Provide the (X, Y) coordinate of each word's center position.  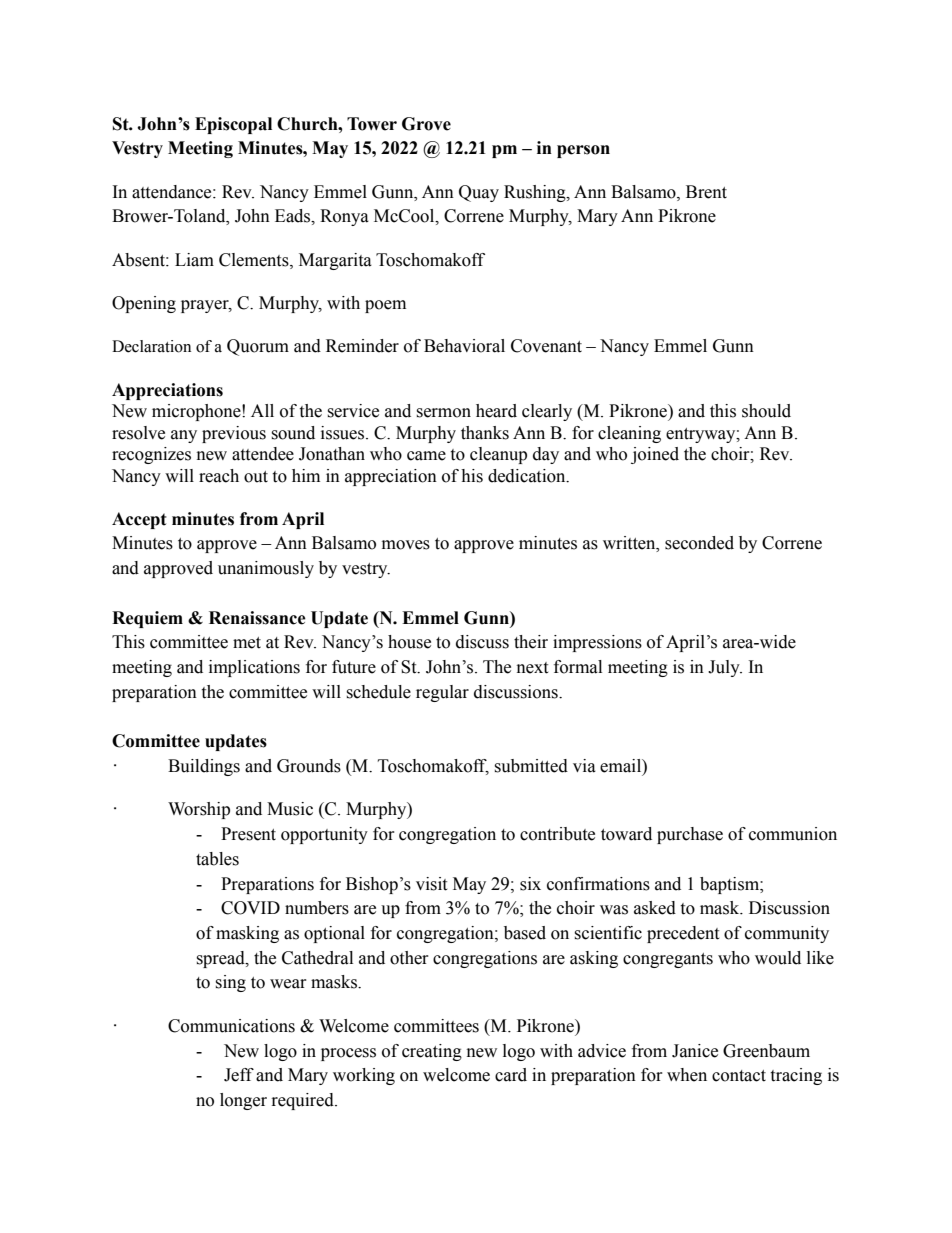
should (766, 411)
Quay (479, 193)
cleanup (498, 455)
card (511, 1075)
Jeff (239, 1075)
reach (219, 476)
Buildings (204, 767)
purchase (690, 835)
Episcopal (233, 125)
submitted (531, 766)
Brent (706, 192)
